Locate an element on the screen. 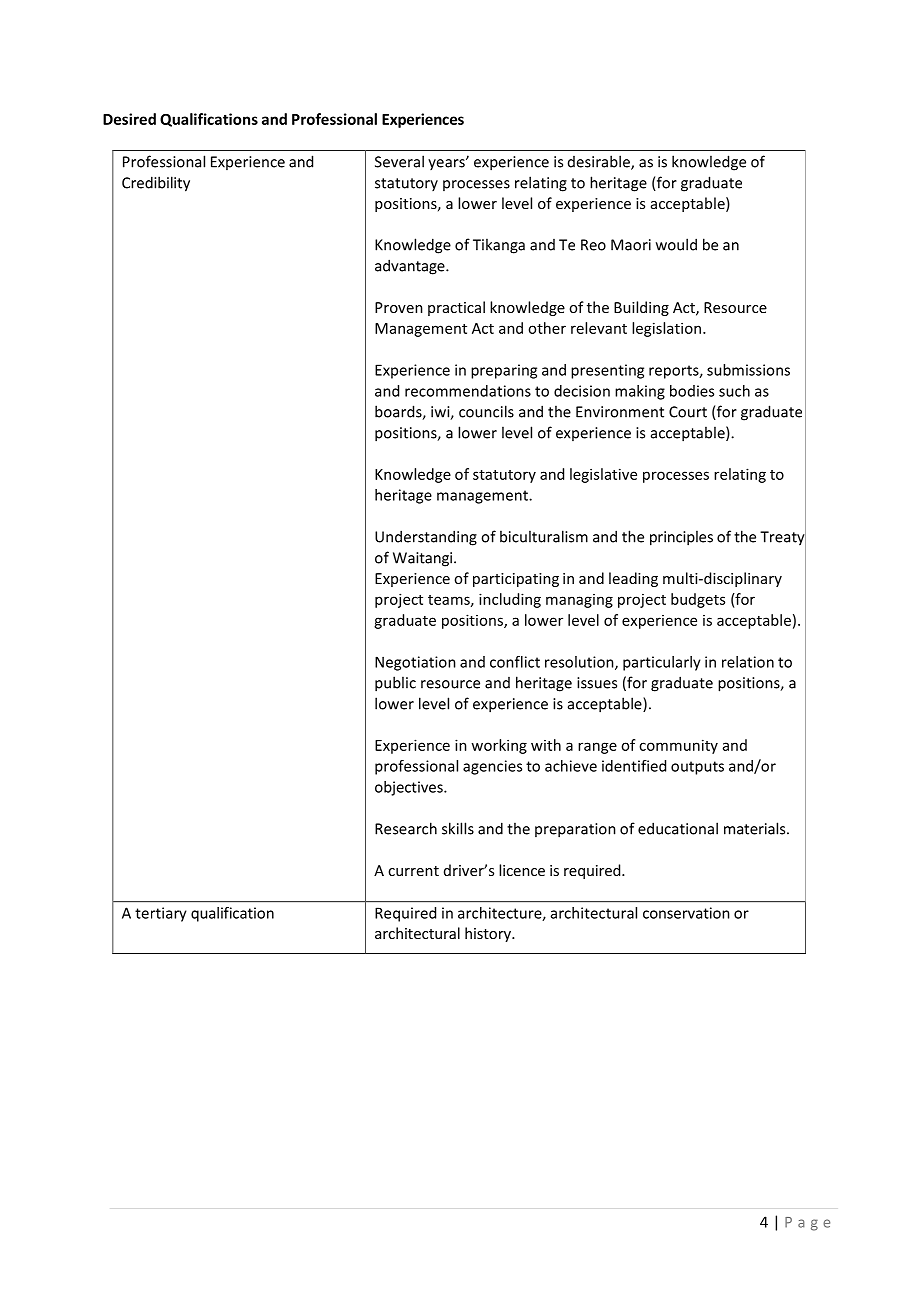  budgets is located at coordinates (698, 600).
